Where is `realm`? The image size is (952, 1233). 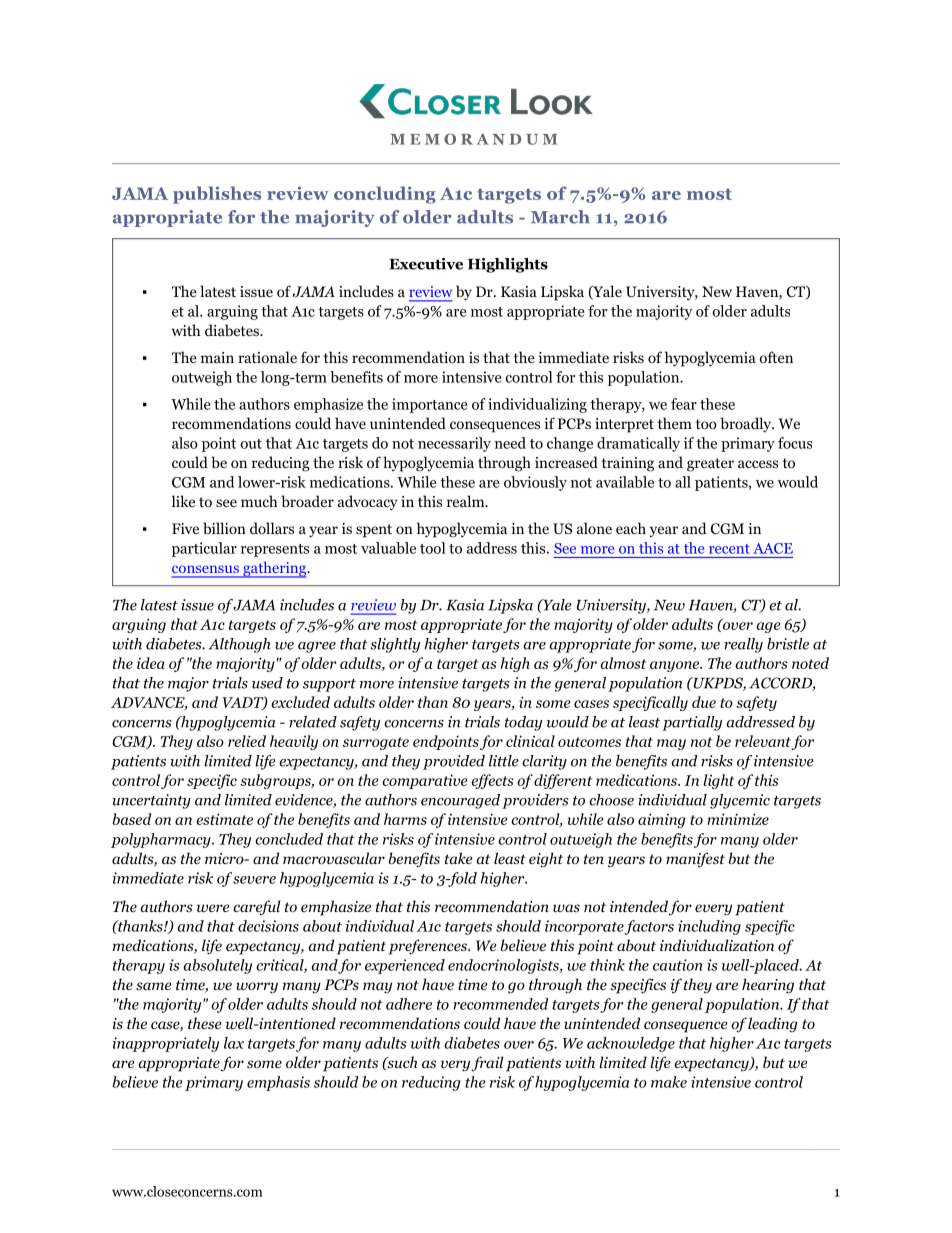
realm is located at coordinates (467, 501).
